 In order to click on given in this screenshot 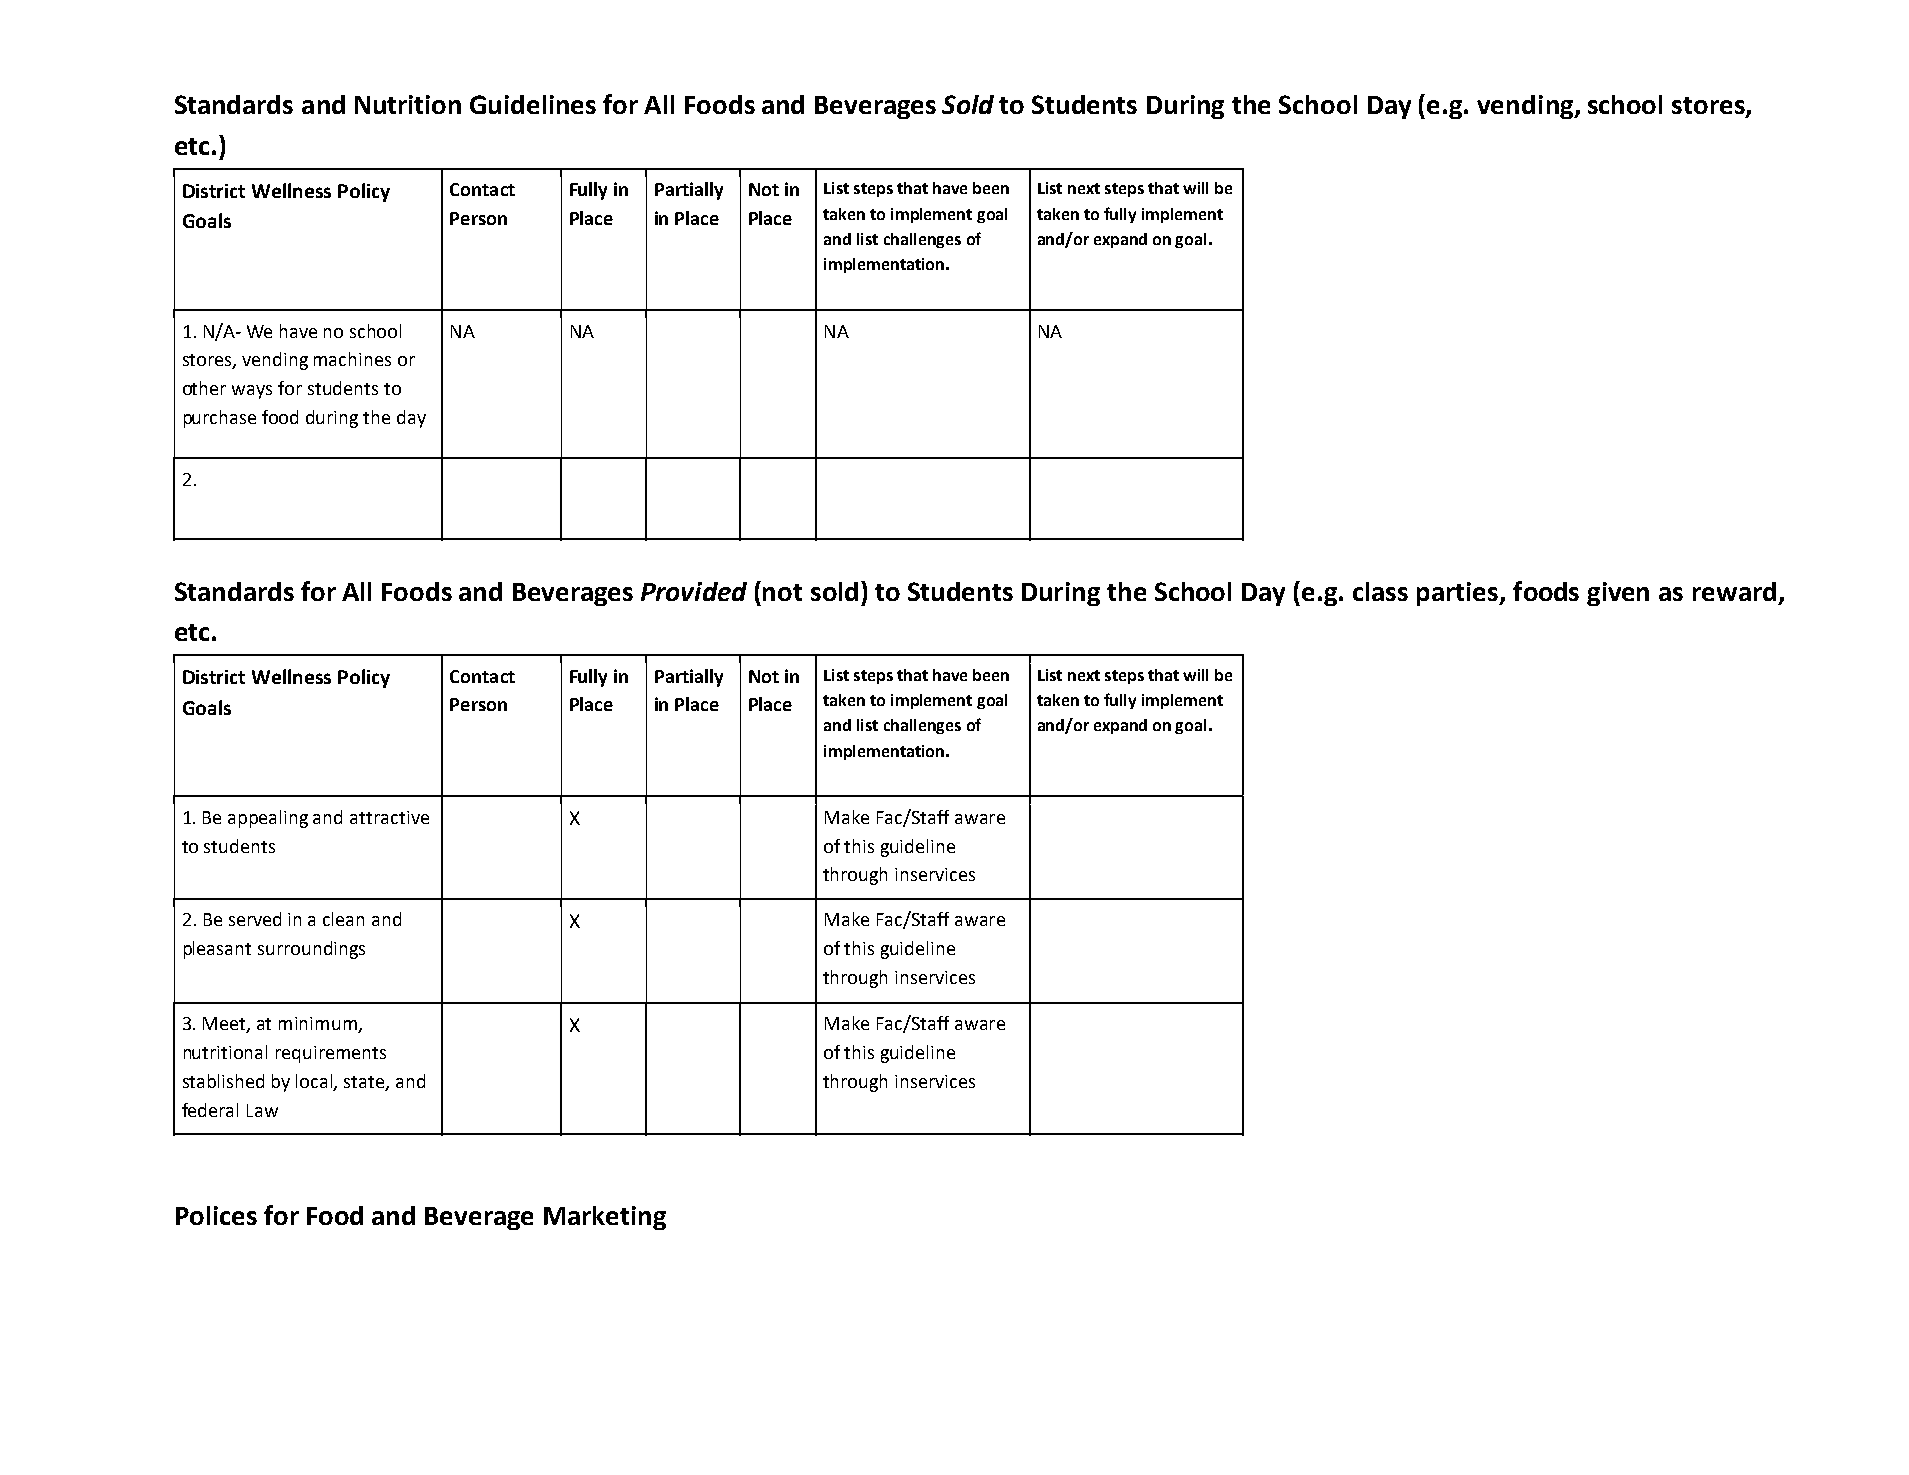, I will do `click(1618, 594)`.
